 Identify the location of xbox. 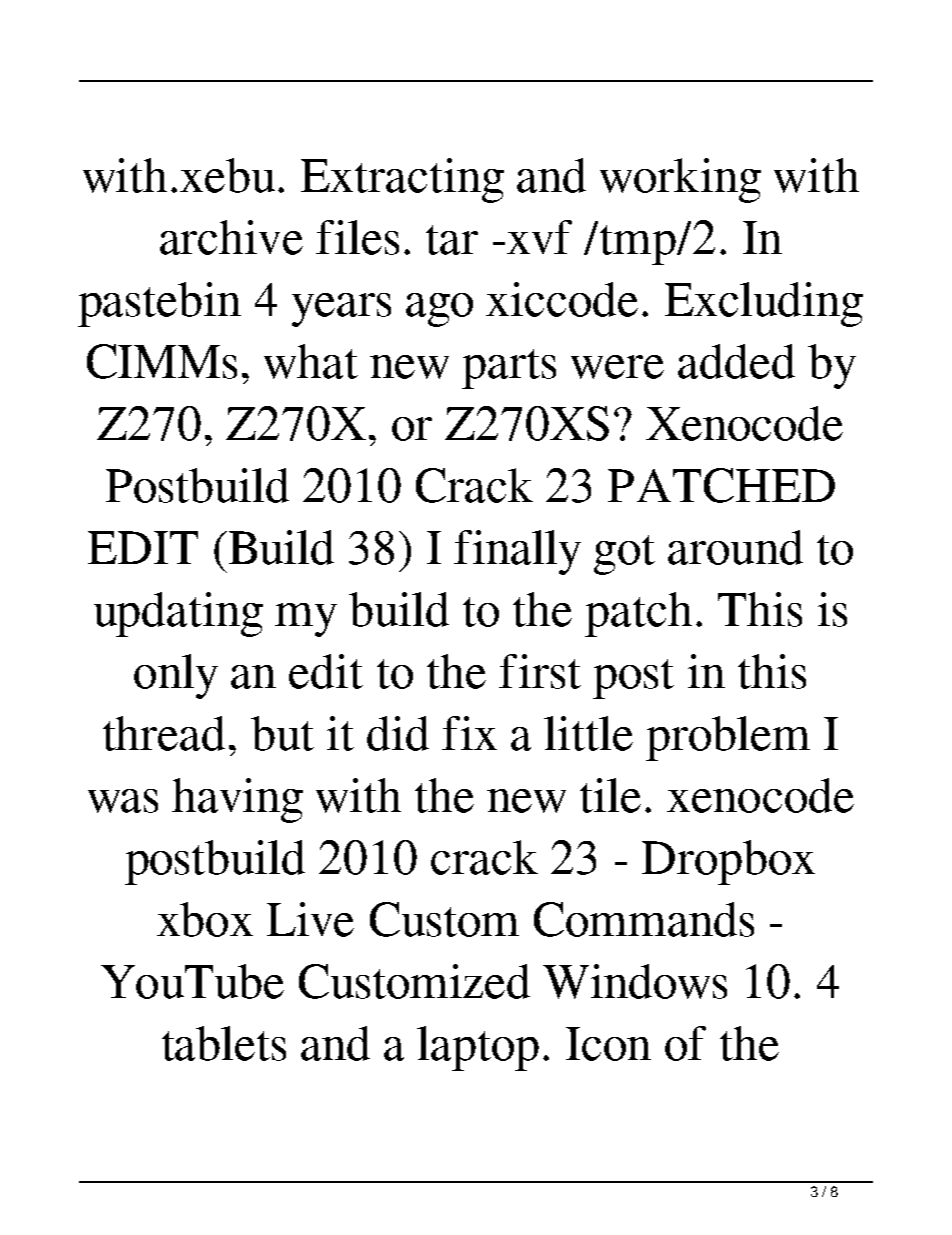
(205, 919).
